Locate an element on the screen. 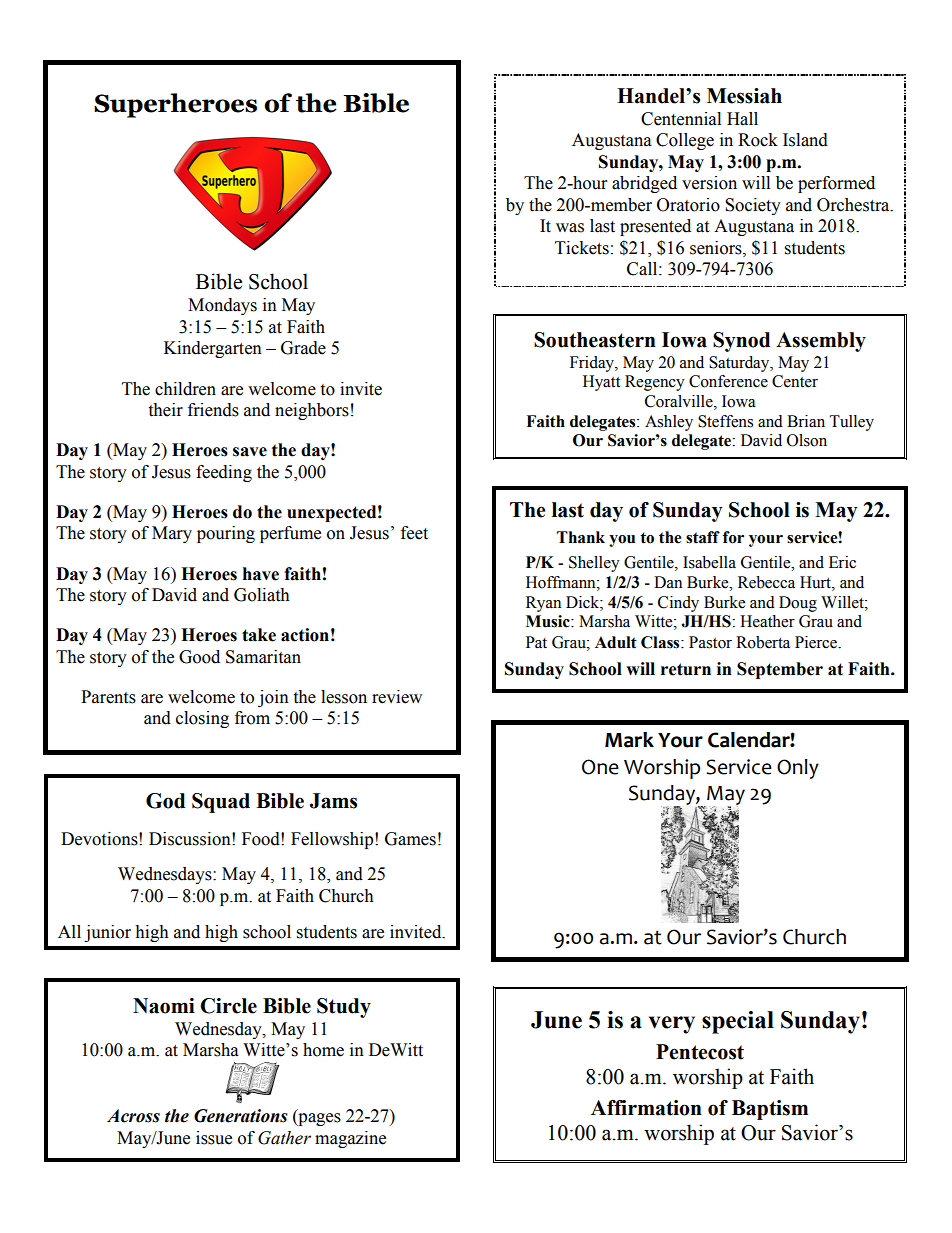 This screenshot has width=952, height=1233. Pat is located at coordinates (536, 642).
